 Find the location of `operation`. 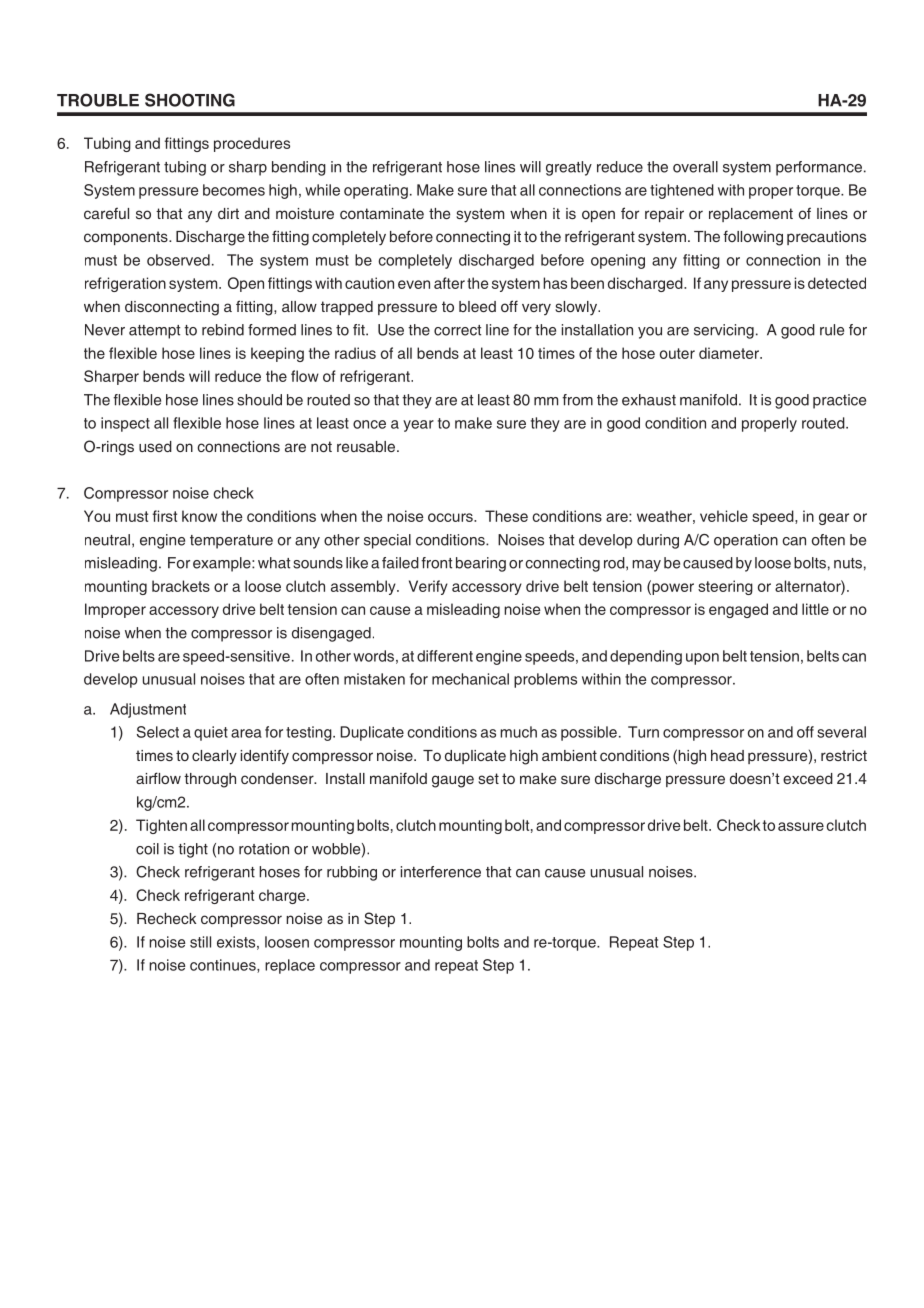

operation is located at coordinates (746, 541).
